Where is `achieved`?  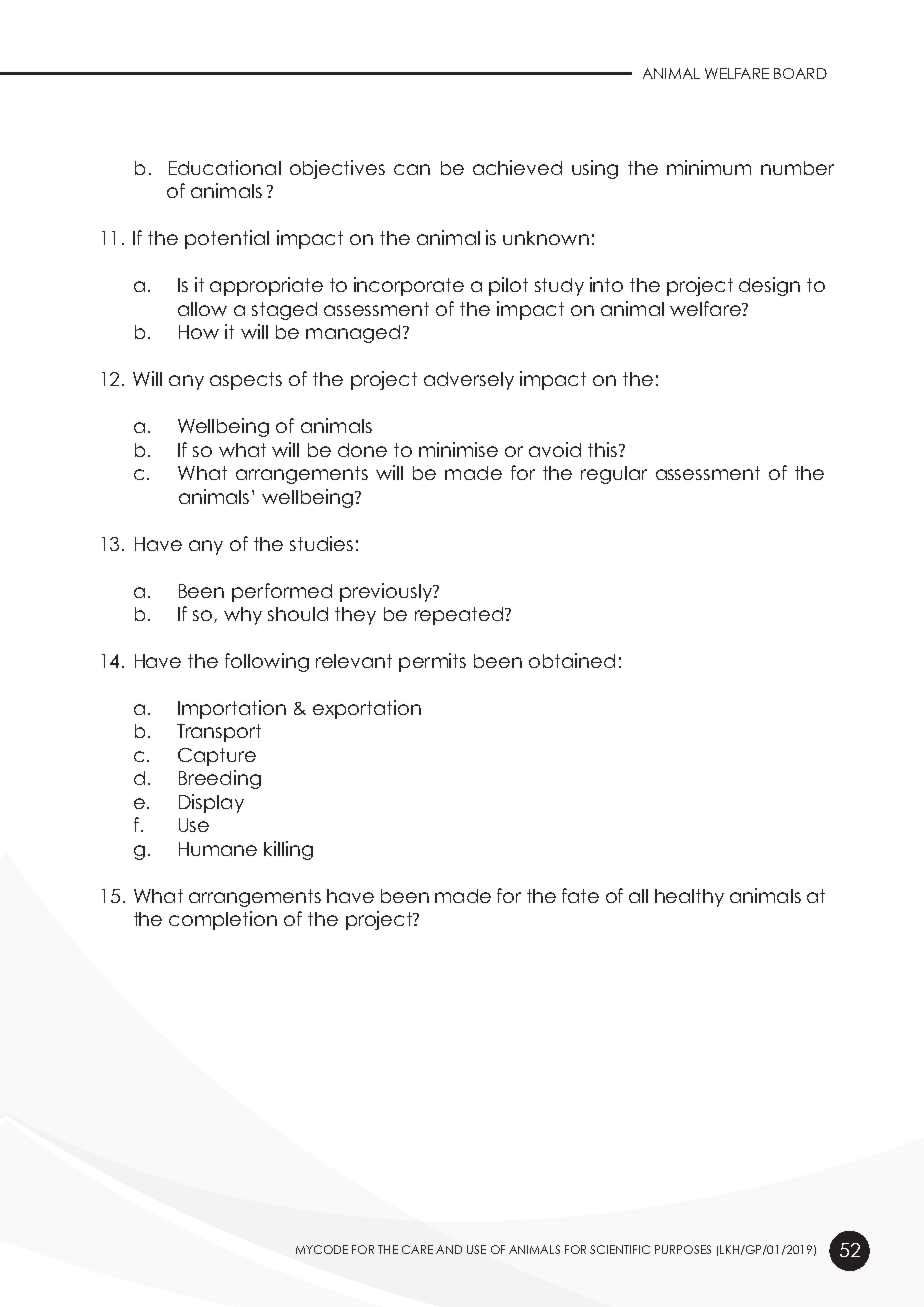
achieved is located at coordinates (517, 167).
